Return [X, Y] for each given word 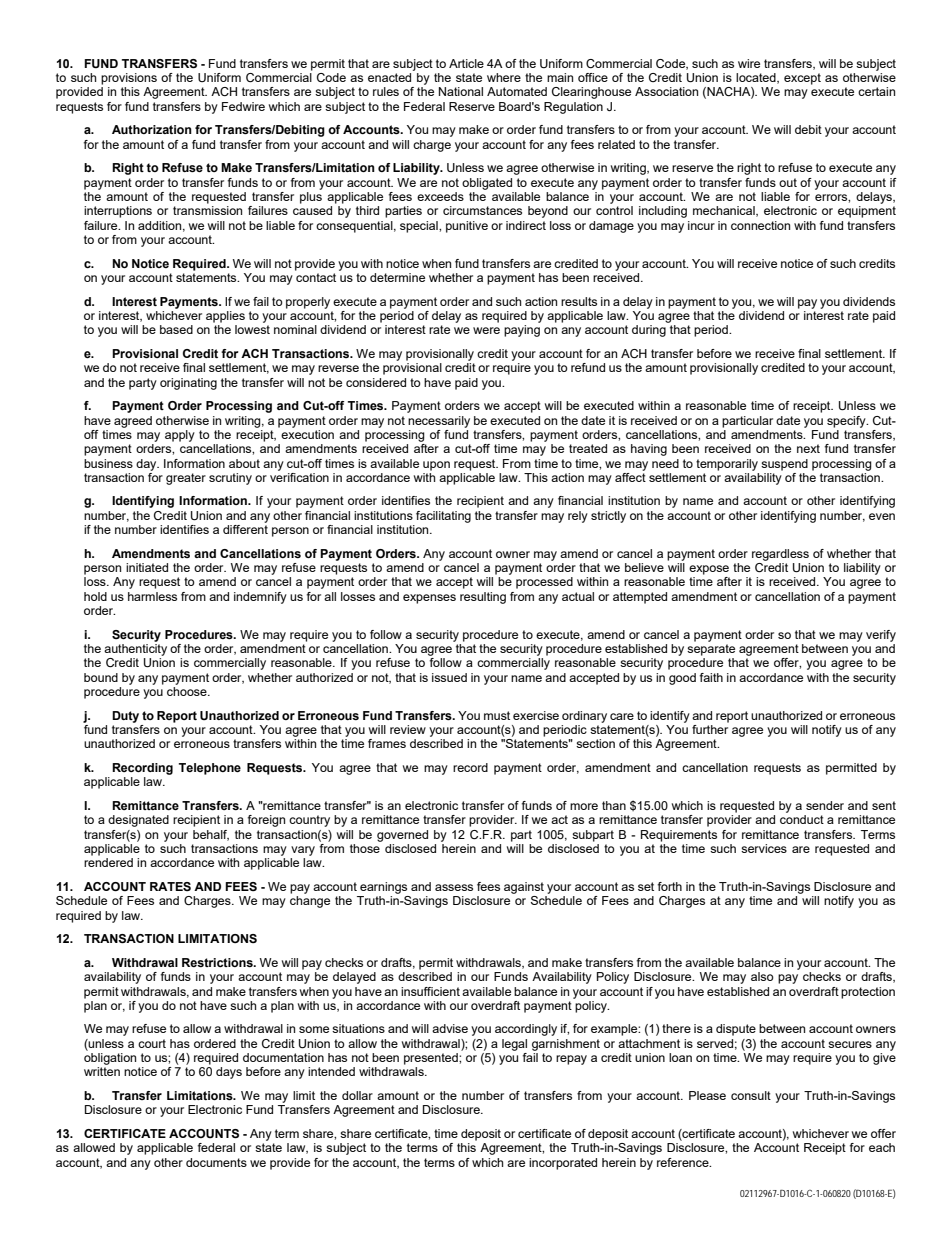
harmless [152, 596]
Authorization [152, 129]
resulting [483, 598]
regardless [780, 555]
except [802, 79]
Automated [517, 91]
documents [216, 1162]
